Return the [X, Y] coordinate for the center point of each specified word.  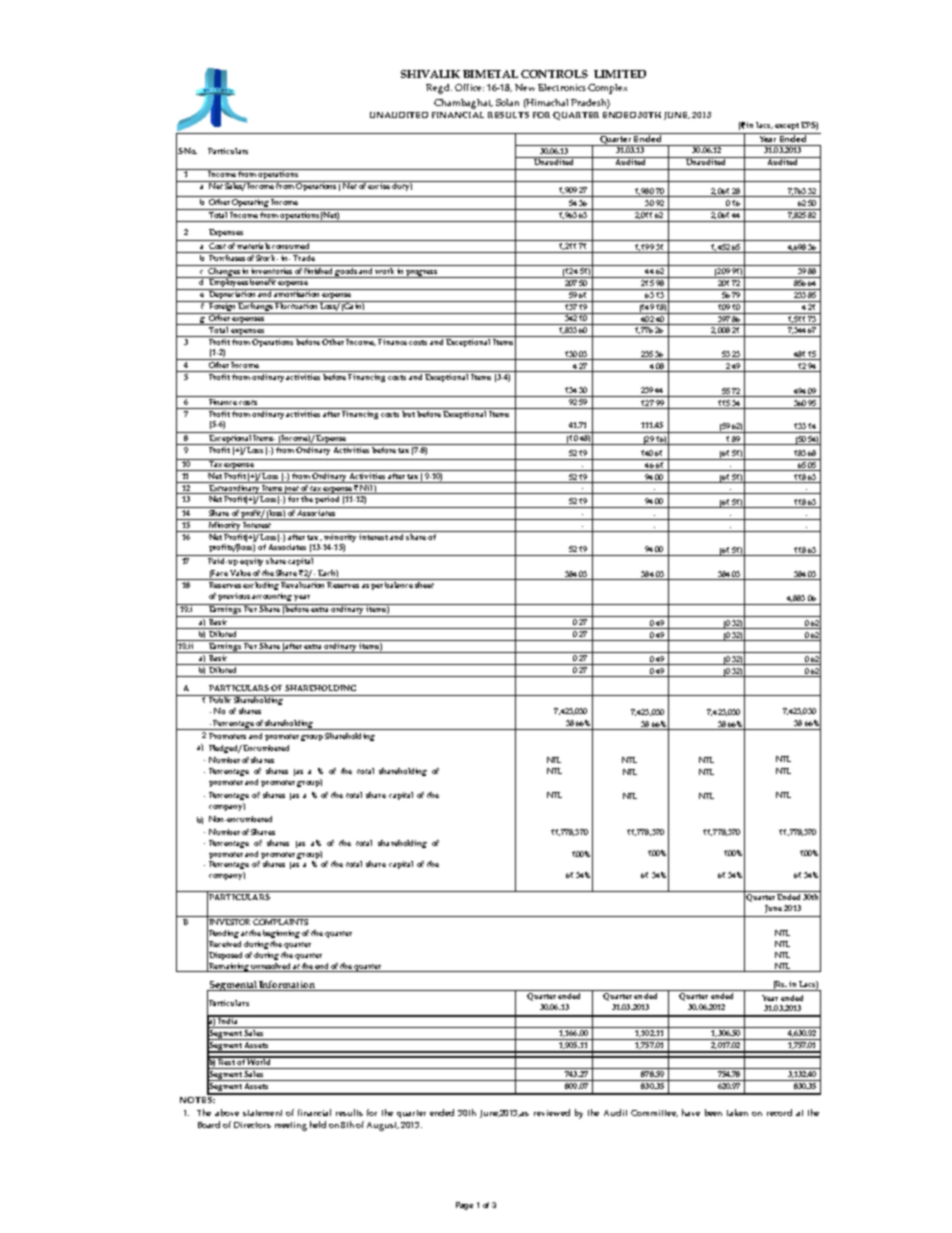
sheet [424, 583]
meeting [291, 1126]
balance [399, 583]
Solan [507, 102]
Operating [251, 204]
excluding [261, 584]
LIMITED [620, 74]
